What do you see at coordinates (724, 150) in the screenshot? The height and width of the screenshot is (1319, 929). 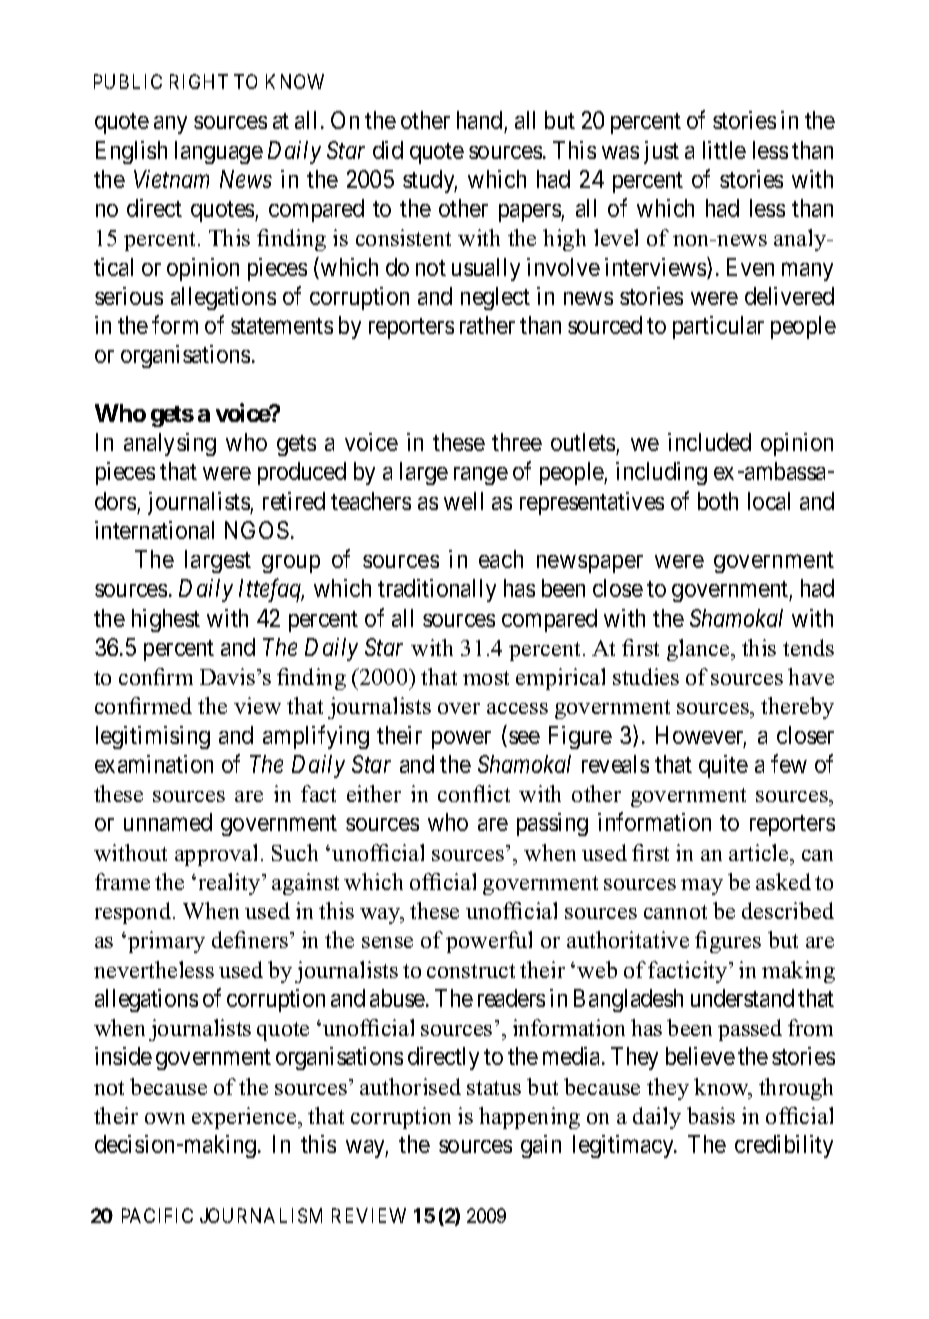 I see `little` at bounding box center [724, 150].
